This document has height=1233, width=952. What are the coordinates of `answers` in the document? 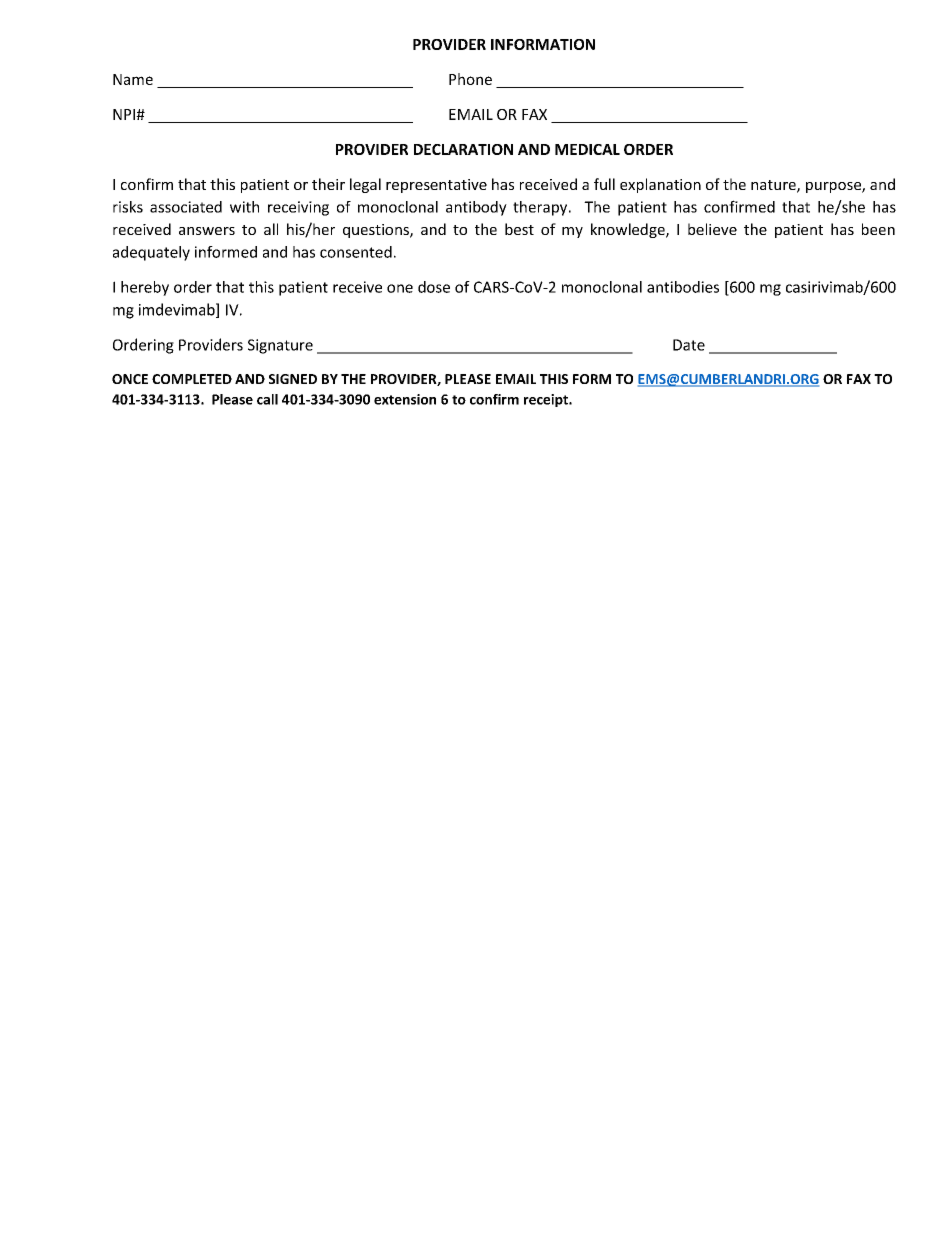 It's located at (207, 231).
